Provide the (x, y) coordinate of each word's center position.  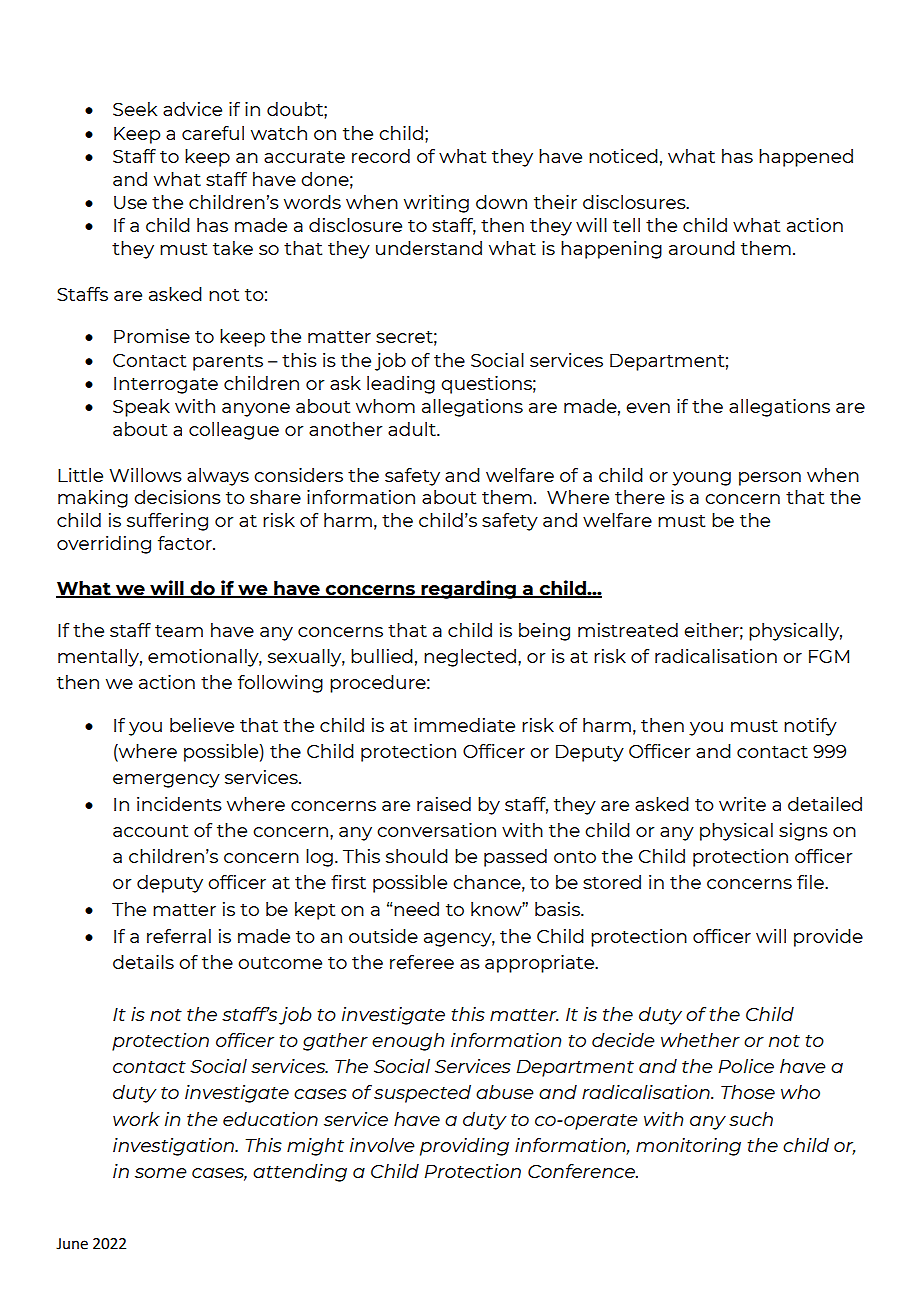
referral (179, 936)
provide (828, 938)
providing (464, 1147)
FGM (829, 656)
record (381, 156)
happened (806, 158)
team (179, 631)
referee (422, 962)
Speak (141, 408)
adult (413, 429)
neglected (471, 658)
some (161, 1173)
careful (213, 133)
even (648, 408)
